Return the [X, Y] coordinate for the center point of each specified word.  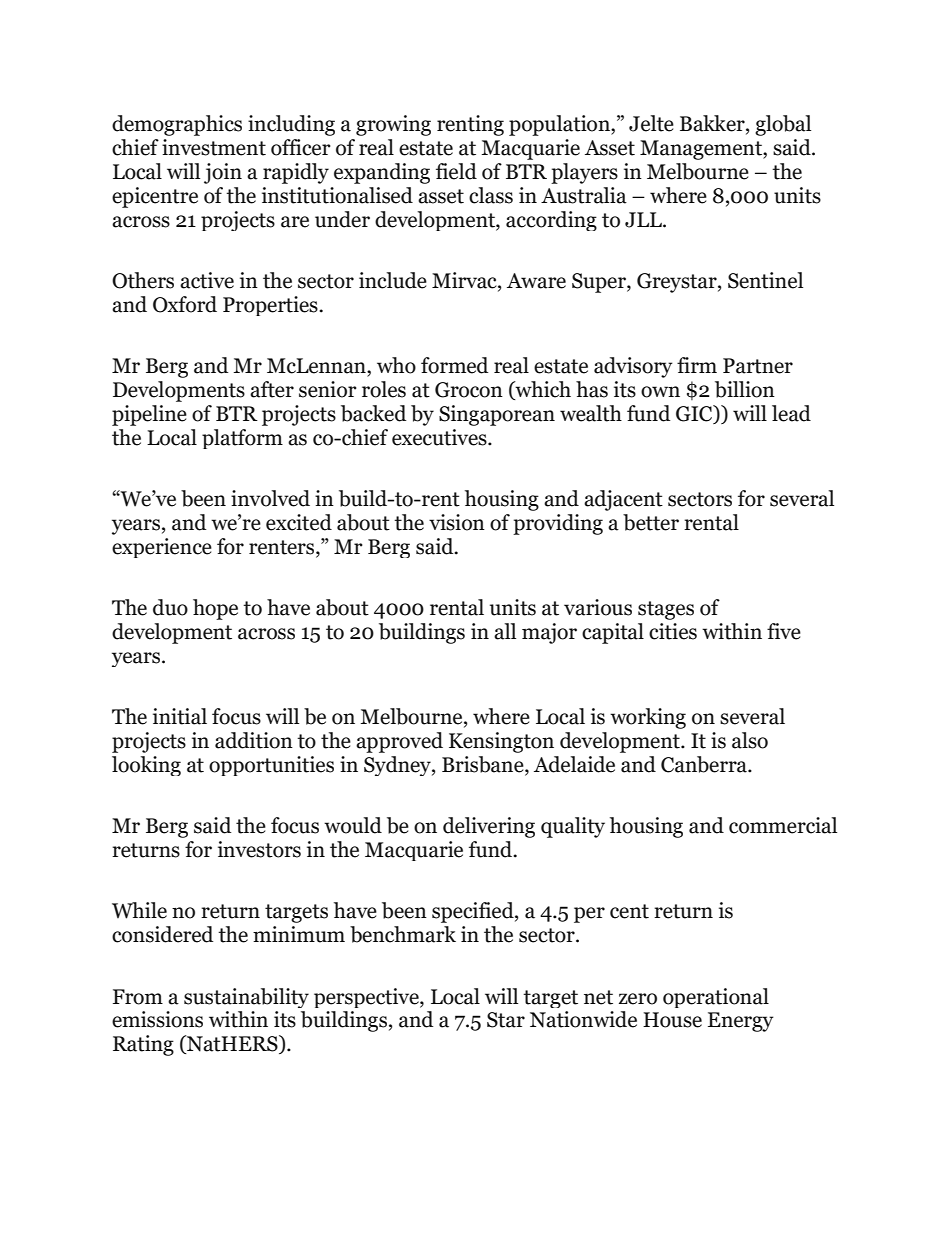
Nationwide [583, 1019]
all [505, 631]
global [783, 125]
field [456, 171]
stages [666, 610]
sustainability [246, 998]
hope [215, 609]
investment [214, 147]
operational [716, 998]
